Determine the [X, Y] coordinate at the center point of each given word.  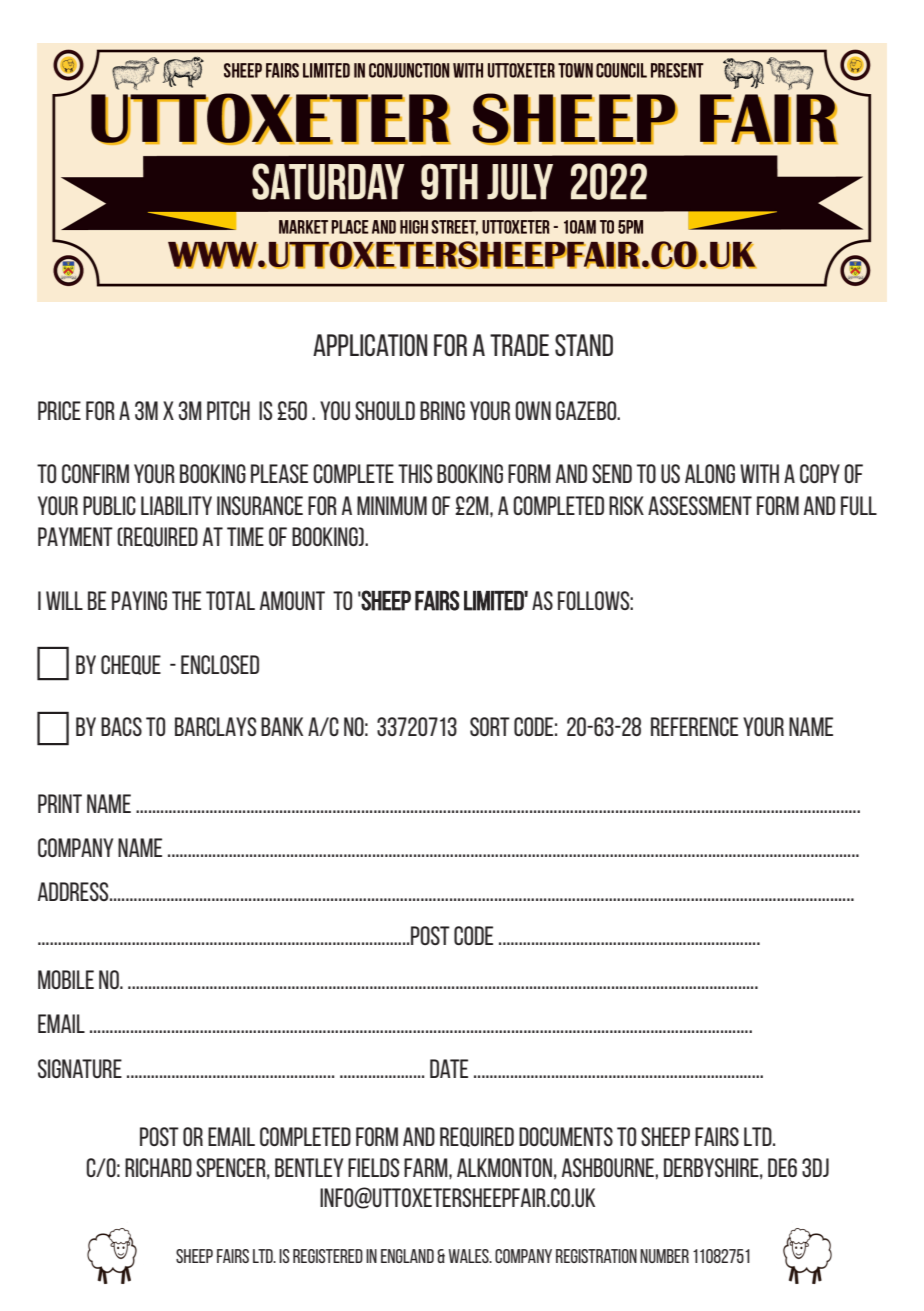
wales [469, 1256]
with [759, 473]
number [664, 1256]
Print [60, 803]
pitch [228, 410]
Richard [158, 1167]
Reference [694, 726]
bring [442, 410]
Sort [490, 726]
